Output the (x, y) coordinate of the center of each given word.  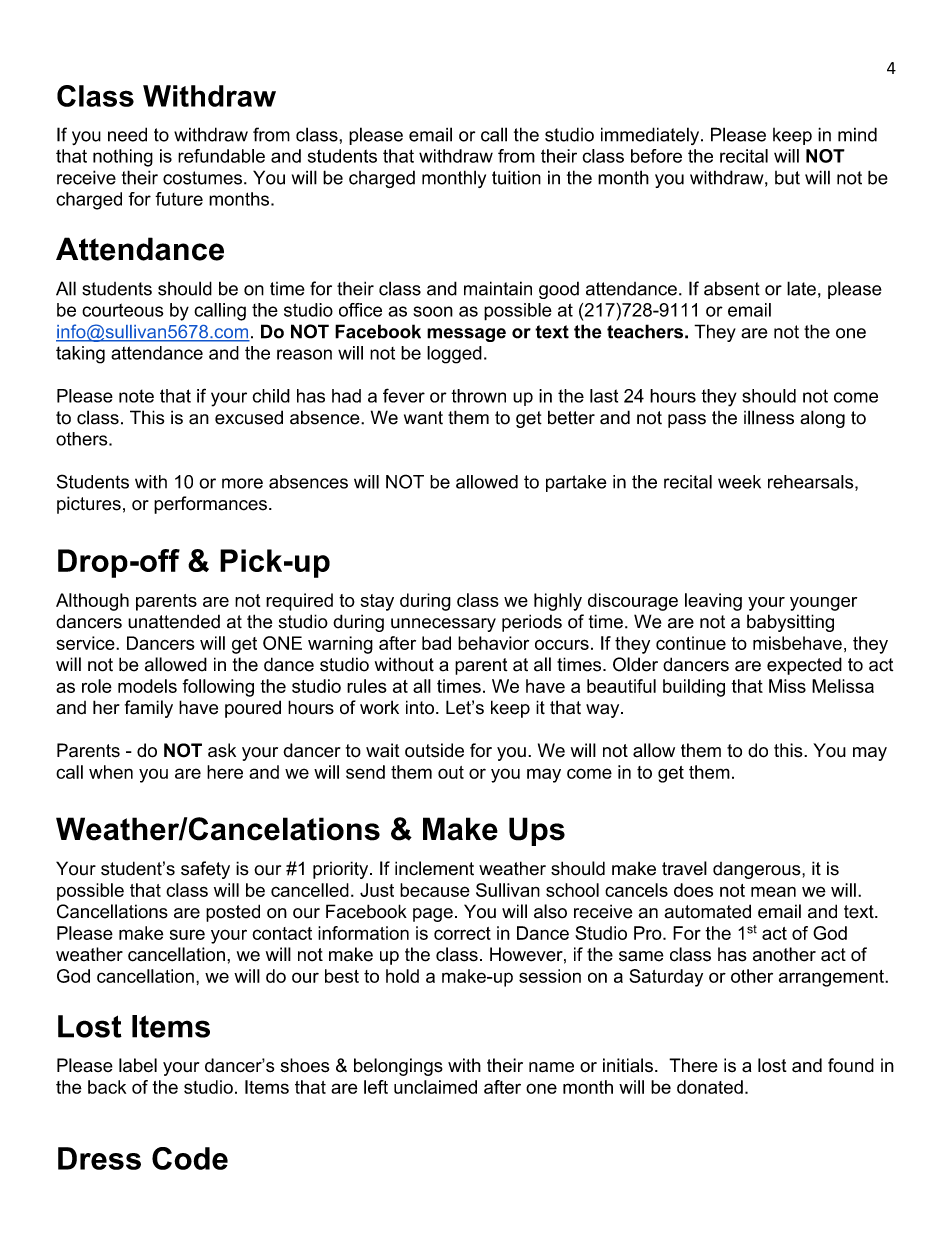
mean (773, 891)
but (787, 178)
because (435, 890)
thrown (478, 396)
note (136, 396)
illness (769, 417)
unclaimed (435, 1087)
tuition (516, 177)
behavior (493, 643)
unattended (174, 621)
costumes (202, 178)
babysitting (790, 623)
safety (205, 870)
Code (190, 1158)
